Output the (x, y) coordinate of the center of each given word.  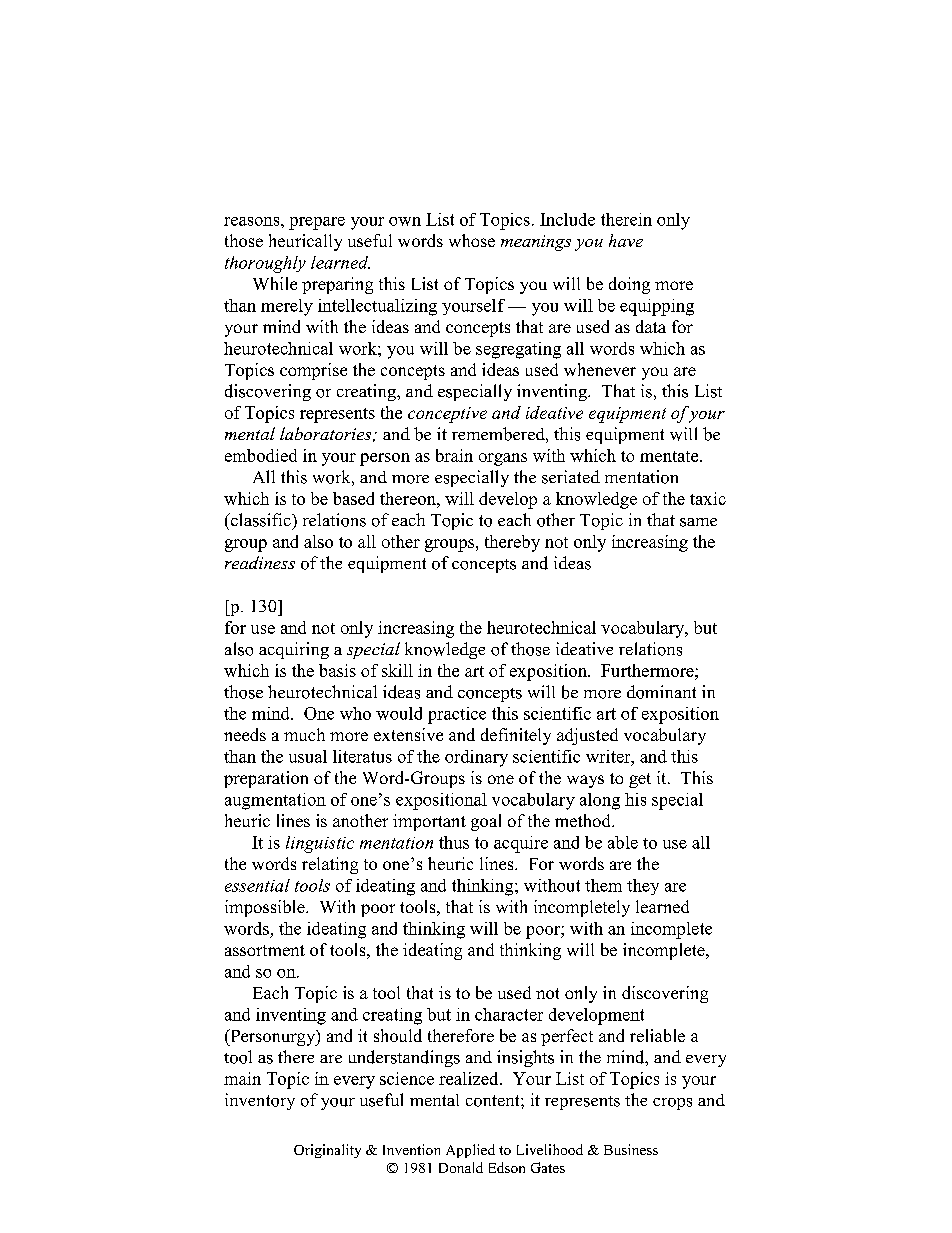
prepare (317, 223)
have (626, 240)
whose (472, 240)
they (643, 887)
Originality (327, 1151)
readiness (260, 562)
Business (631, 1149)
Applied (470, 1151)
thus (454, 842)
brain (454, 455)
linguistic (320, 844)
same (698, 522)
